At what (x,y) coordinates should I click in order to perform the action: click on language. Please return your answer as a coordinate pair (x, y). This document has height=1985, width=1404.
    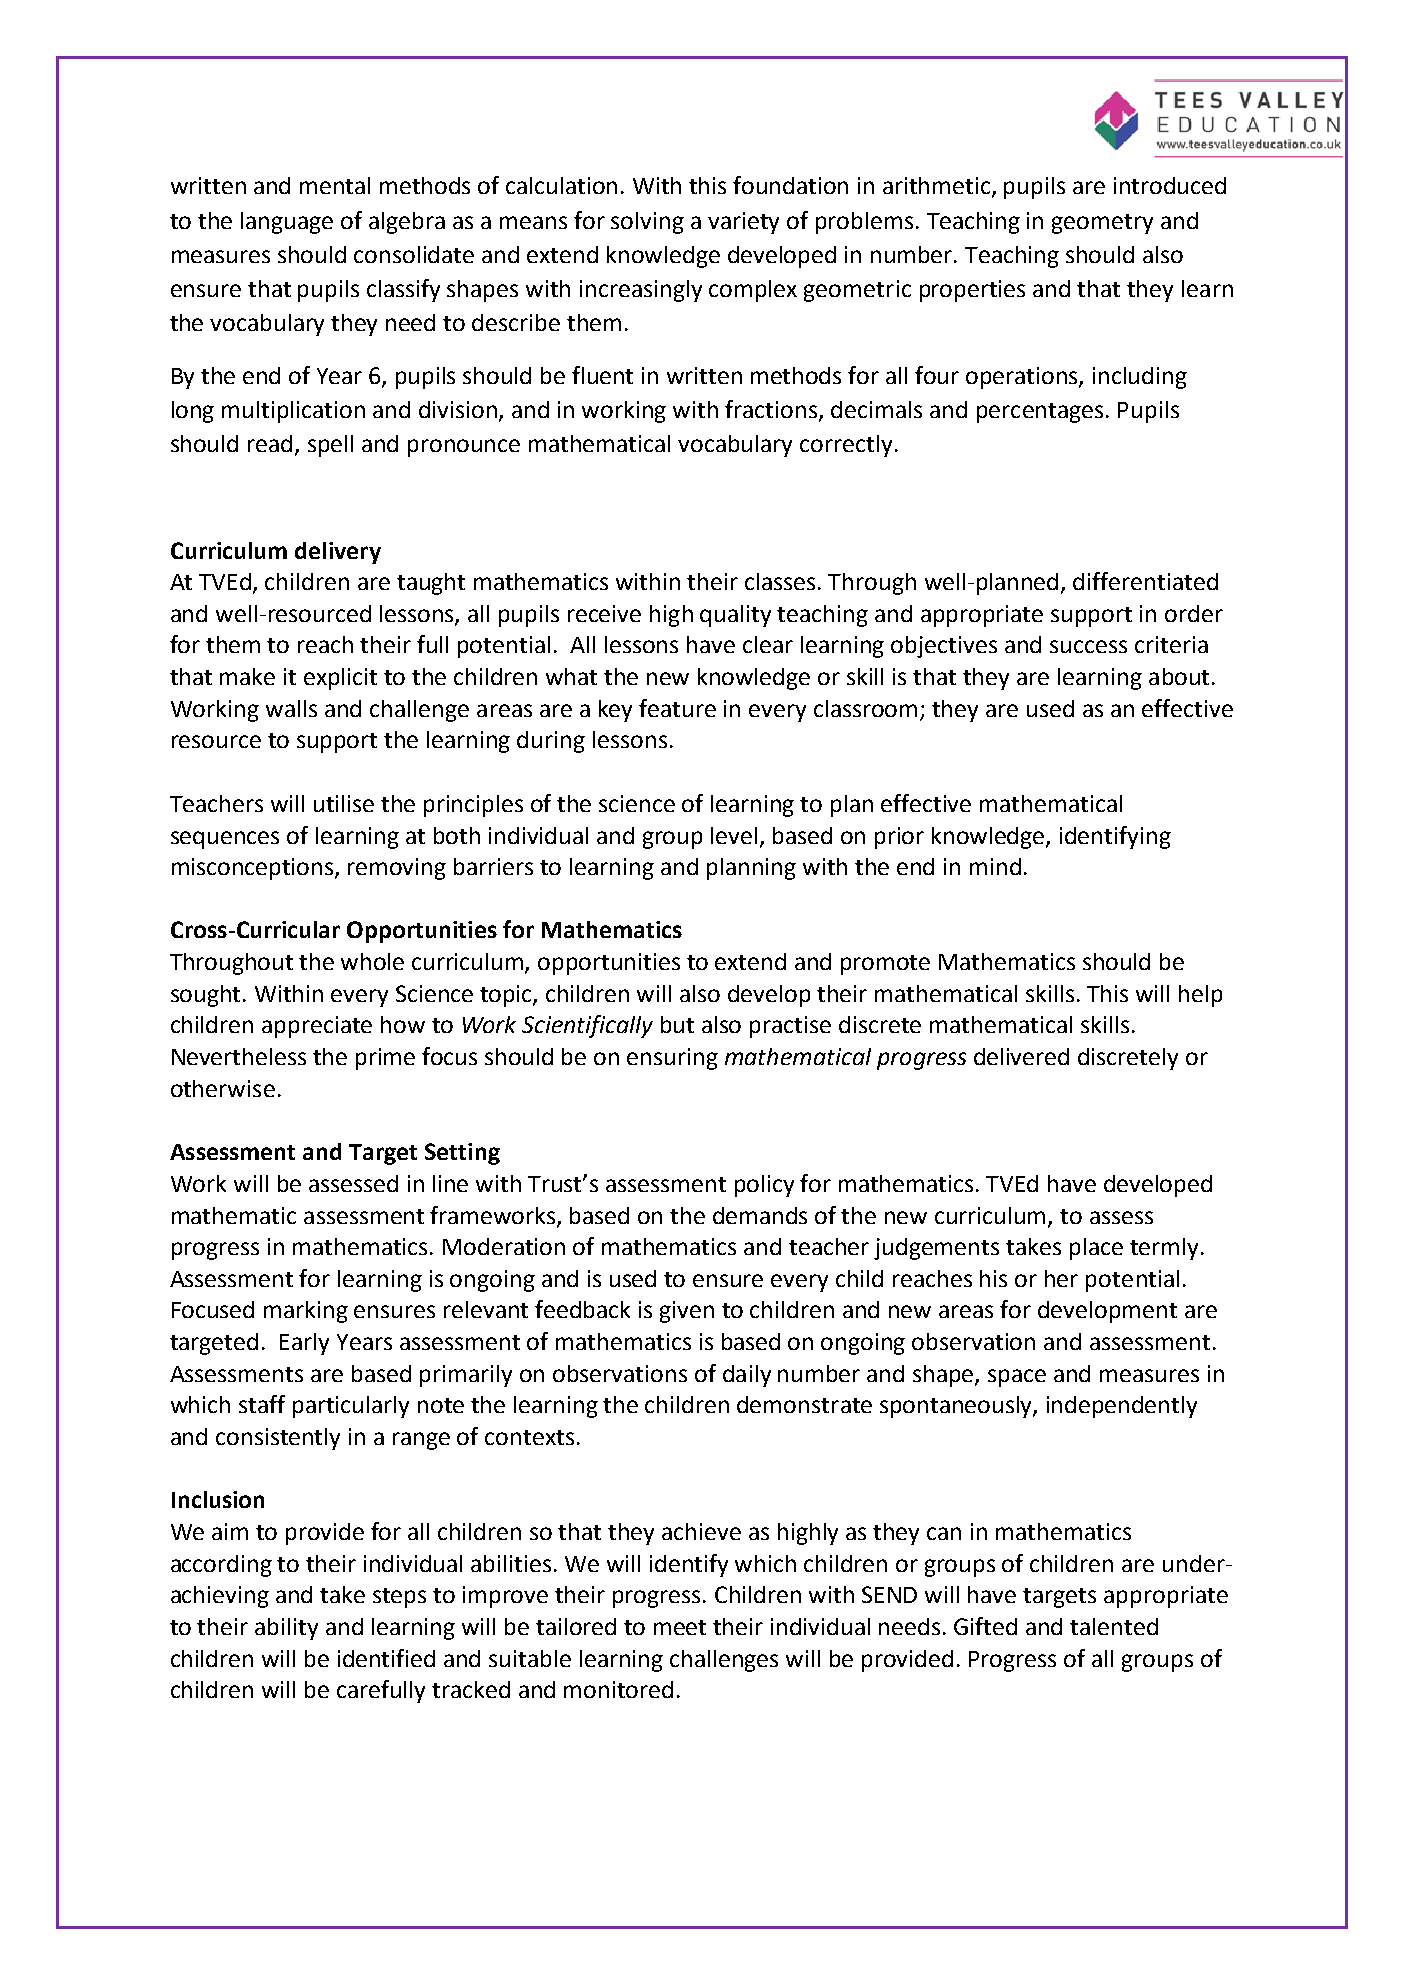
    Looking at the image, I should click on (287, 223).
